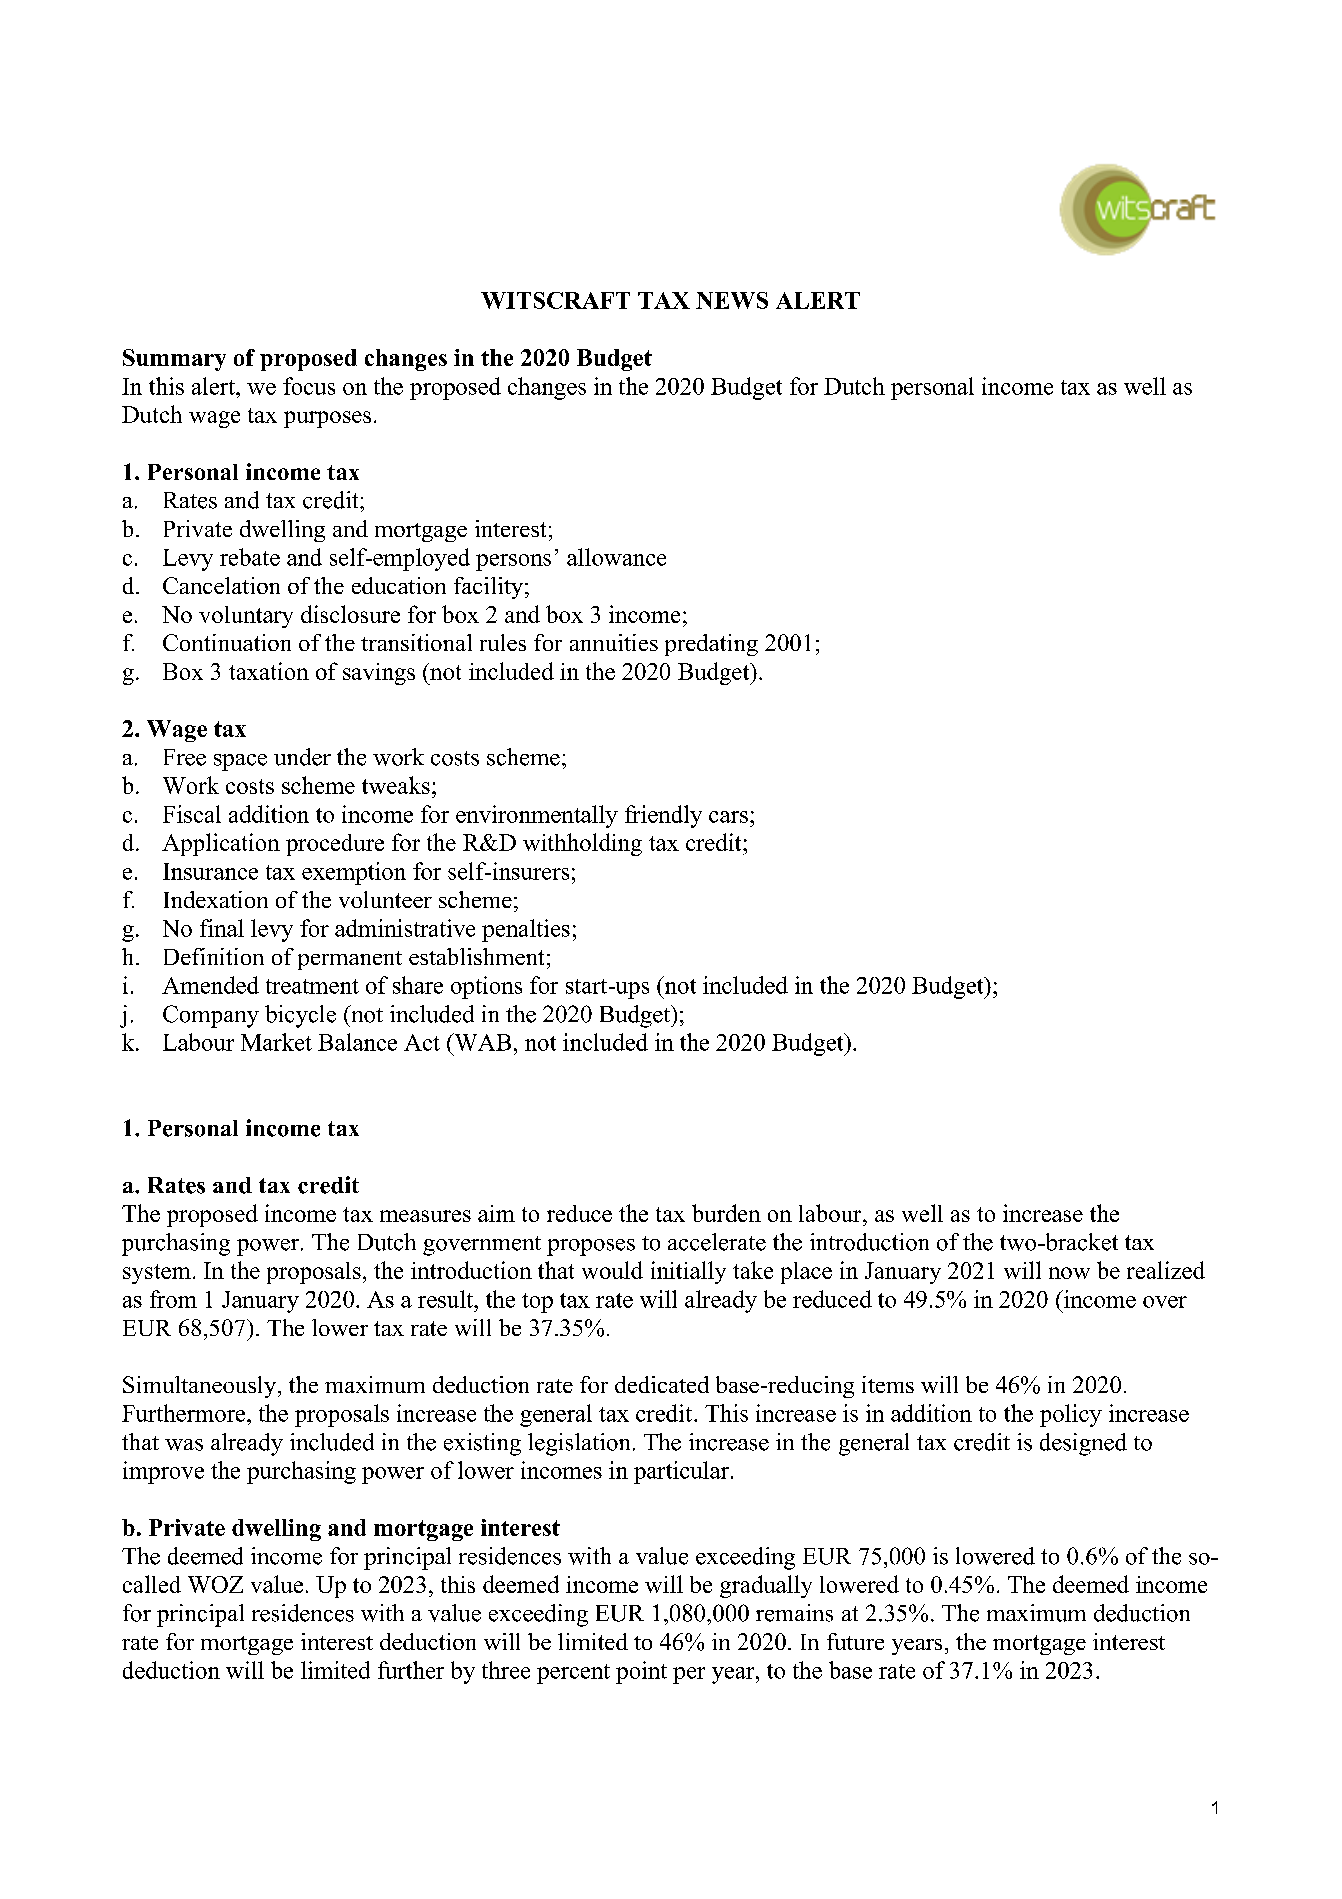  I want to click on three, so click(506, 1670).
